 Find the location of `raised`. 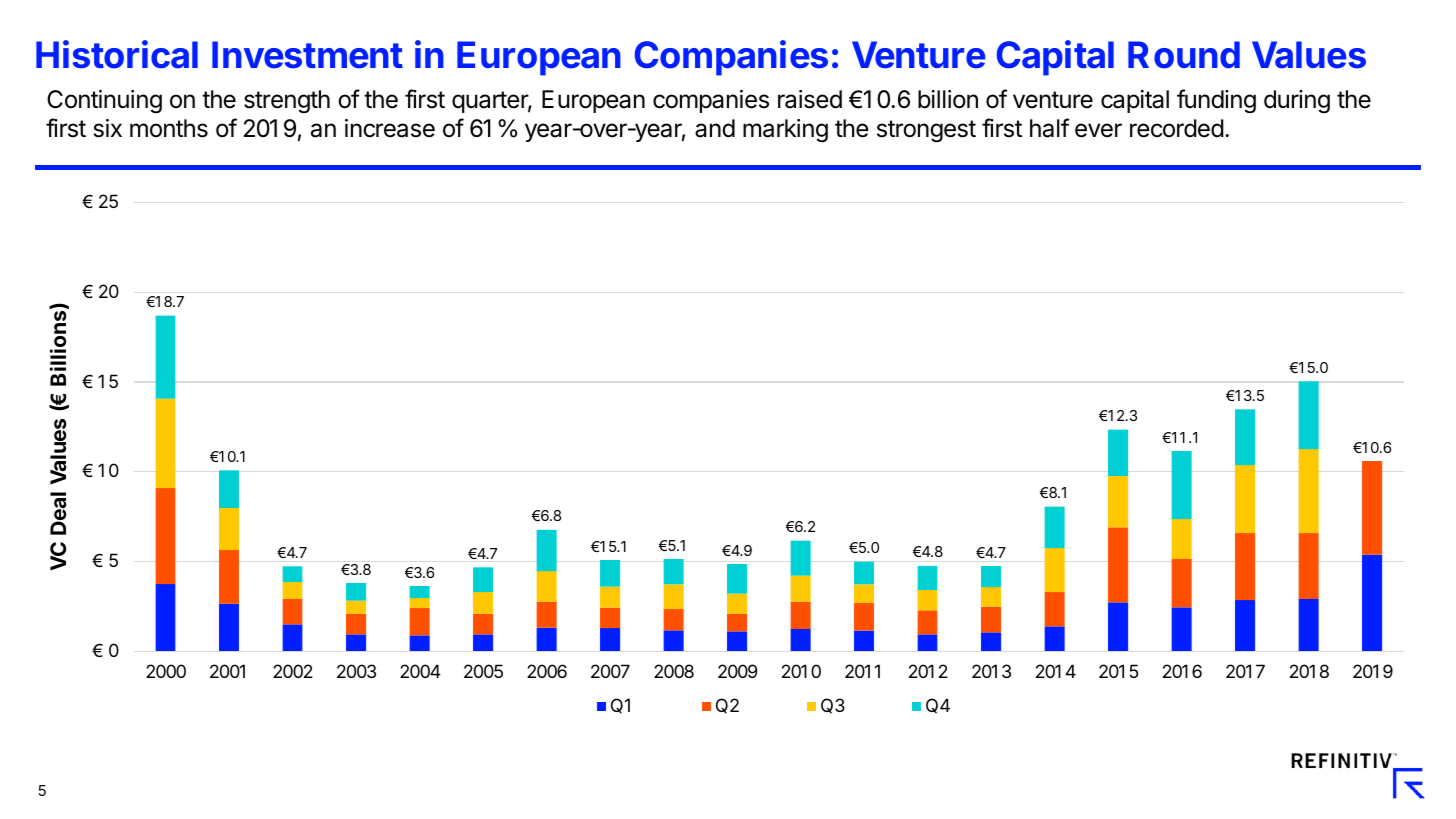

raised is located at coordinates (810, 99).
